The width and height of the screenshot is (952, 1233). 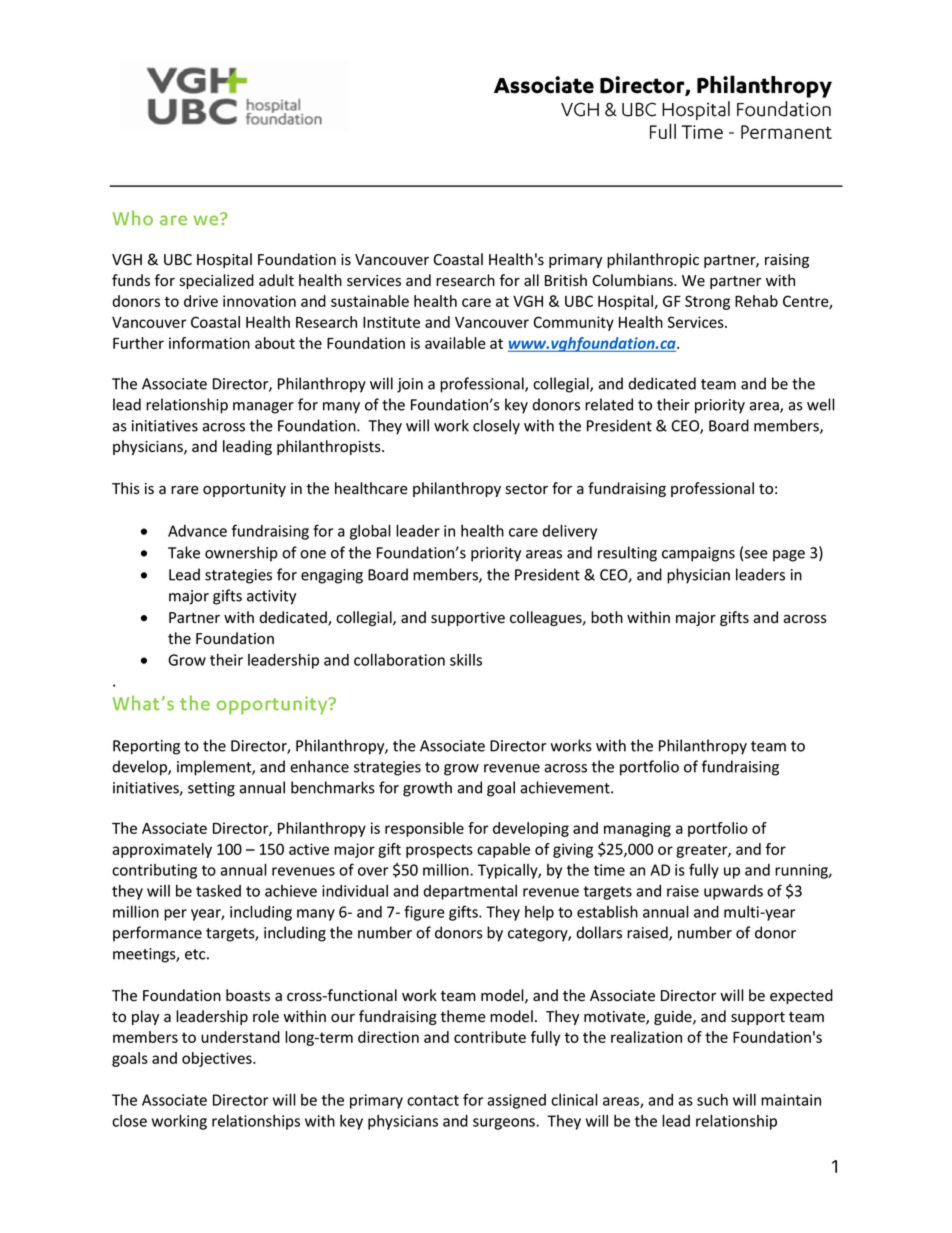 I want to click on managing, so click(x=637, y=829).
